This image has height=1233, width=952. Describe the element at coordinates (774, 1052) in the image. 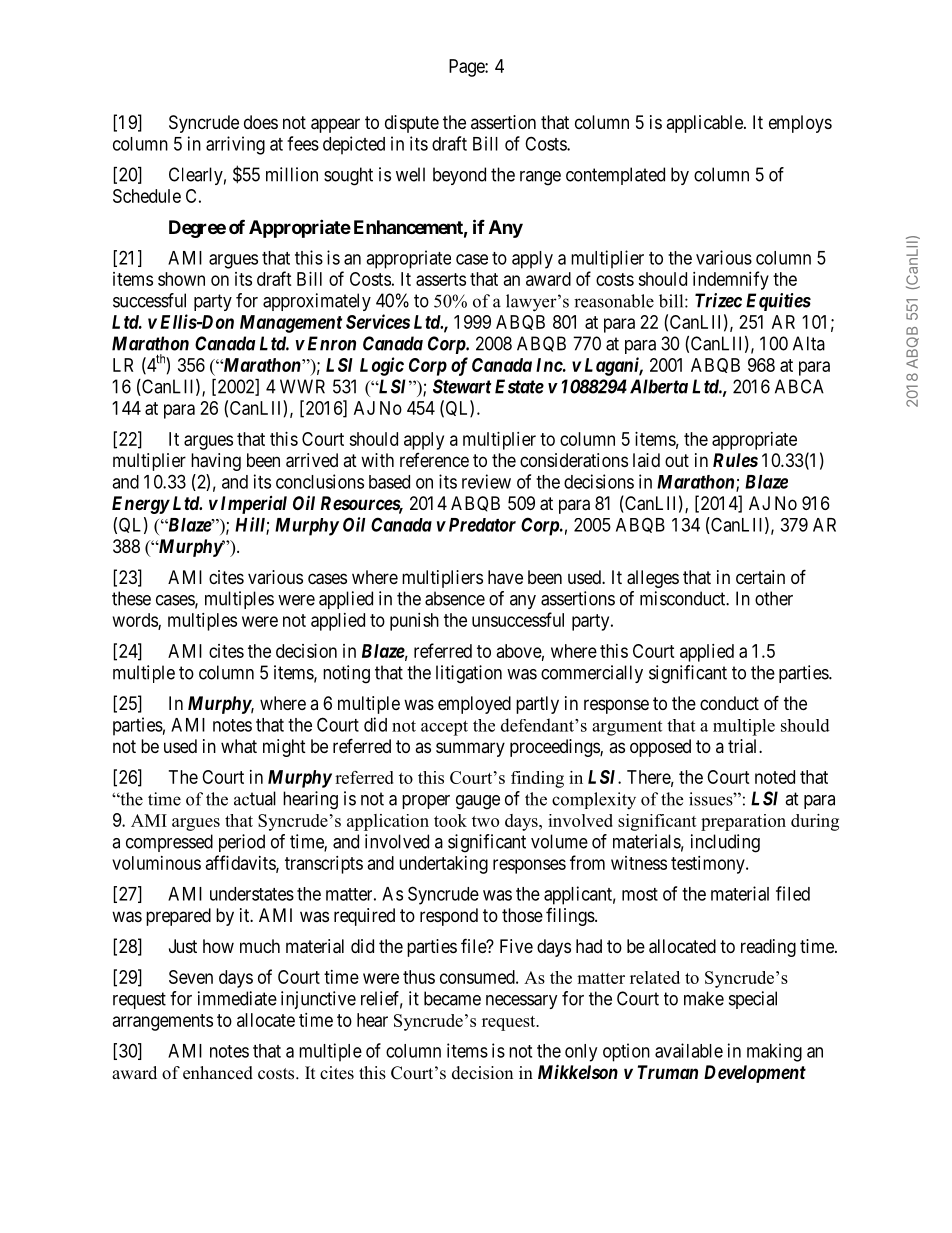

I see `making` at that location.
